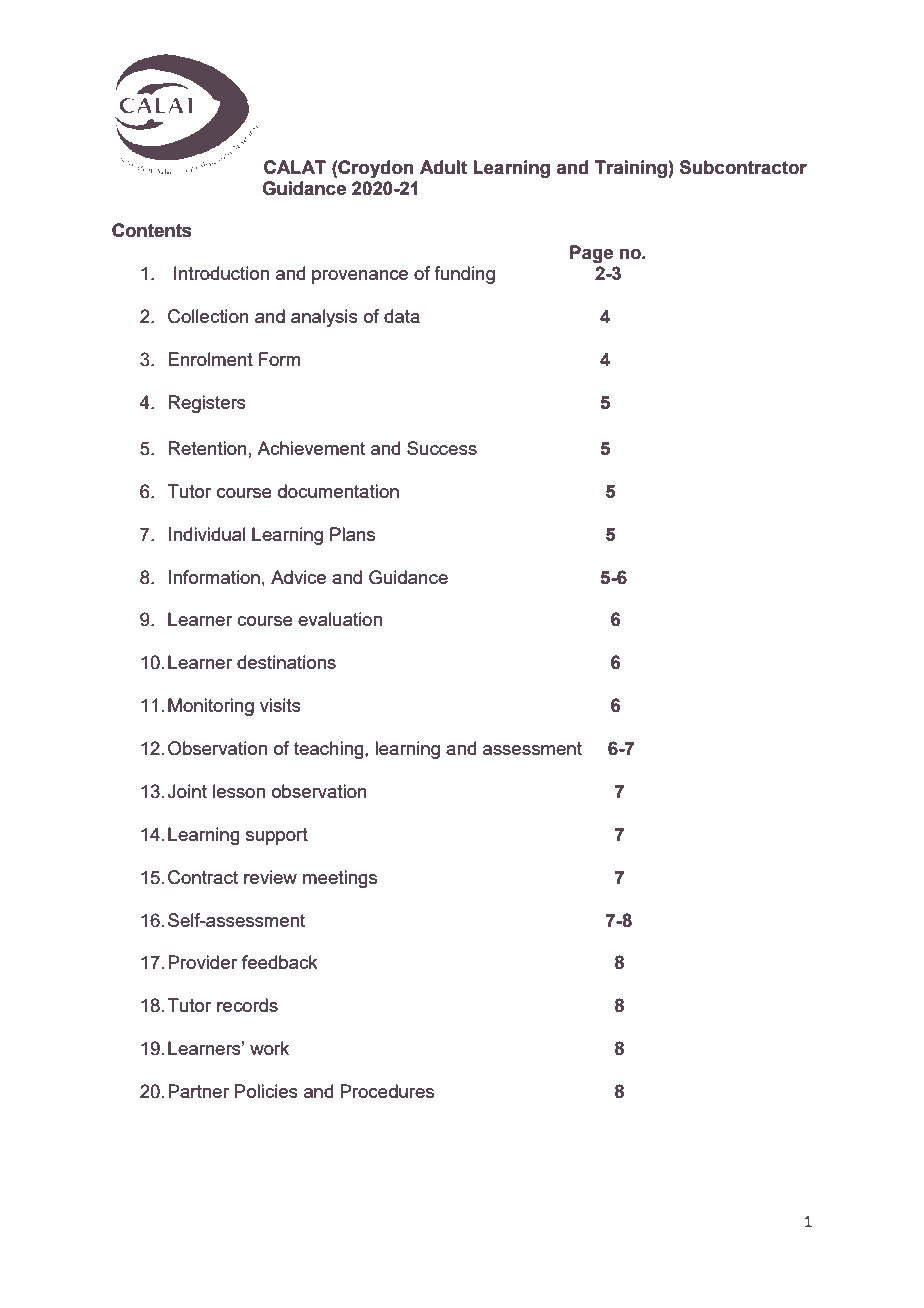  What do you see at coordinates (152, 230) in the screenshot?
I see `Contents` at bounding box center [152, 230].
